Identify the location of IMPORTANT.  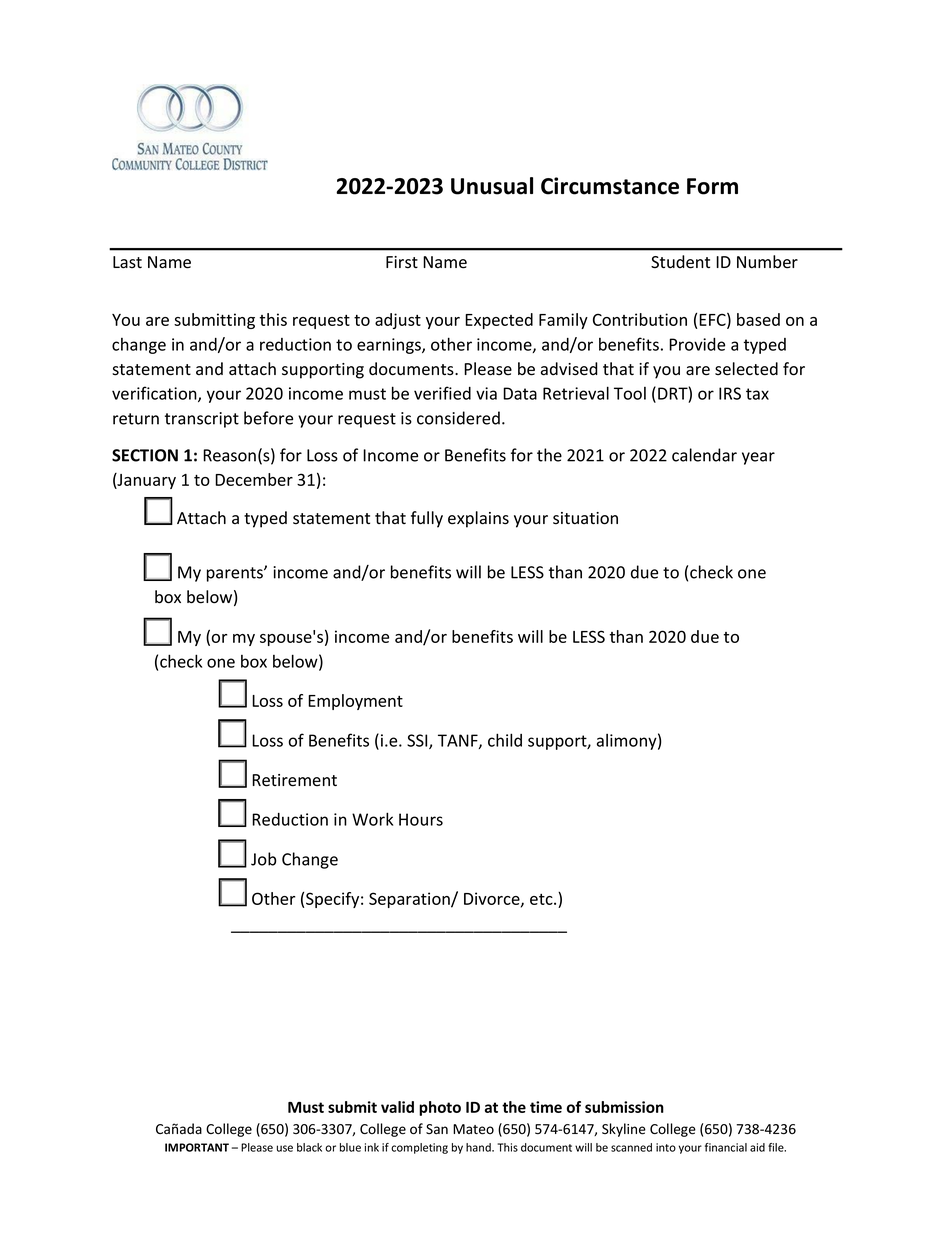
(197, 1147).
